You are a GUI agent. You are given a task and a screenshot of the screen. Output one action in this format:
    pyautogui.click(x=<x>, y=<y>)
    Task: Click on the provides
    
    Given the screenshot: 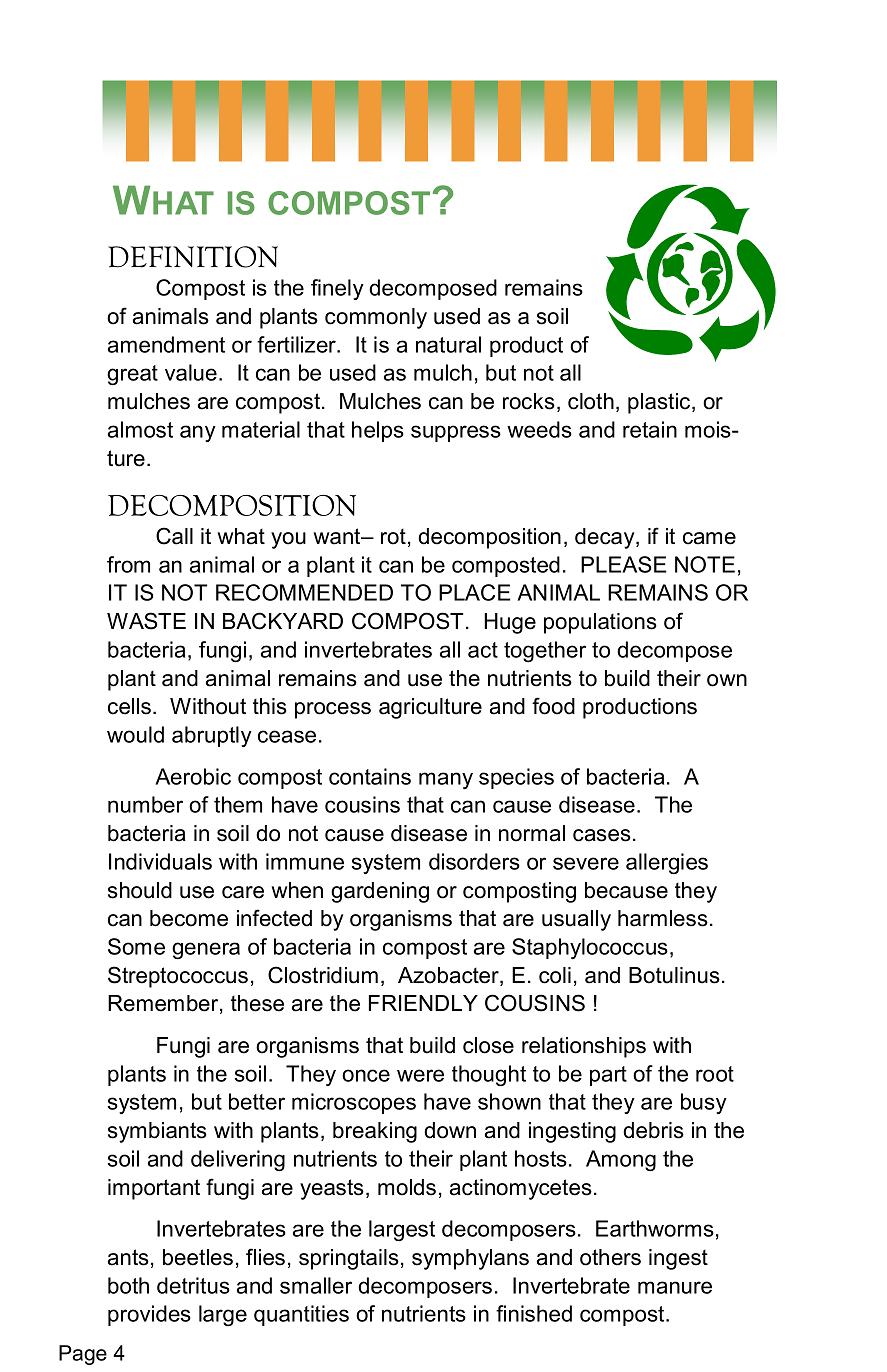 What is the action you would take?
    pyautogui.click(x=149, y=1315)
